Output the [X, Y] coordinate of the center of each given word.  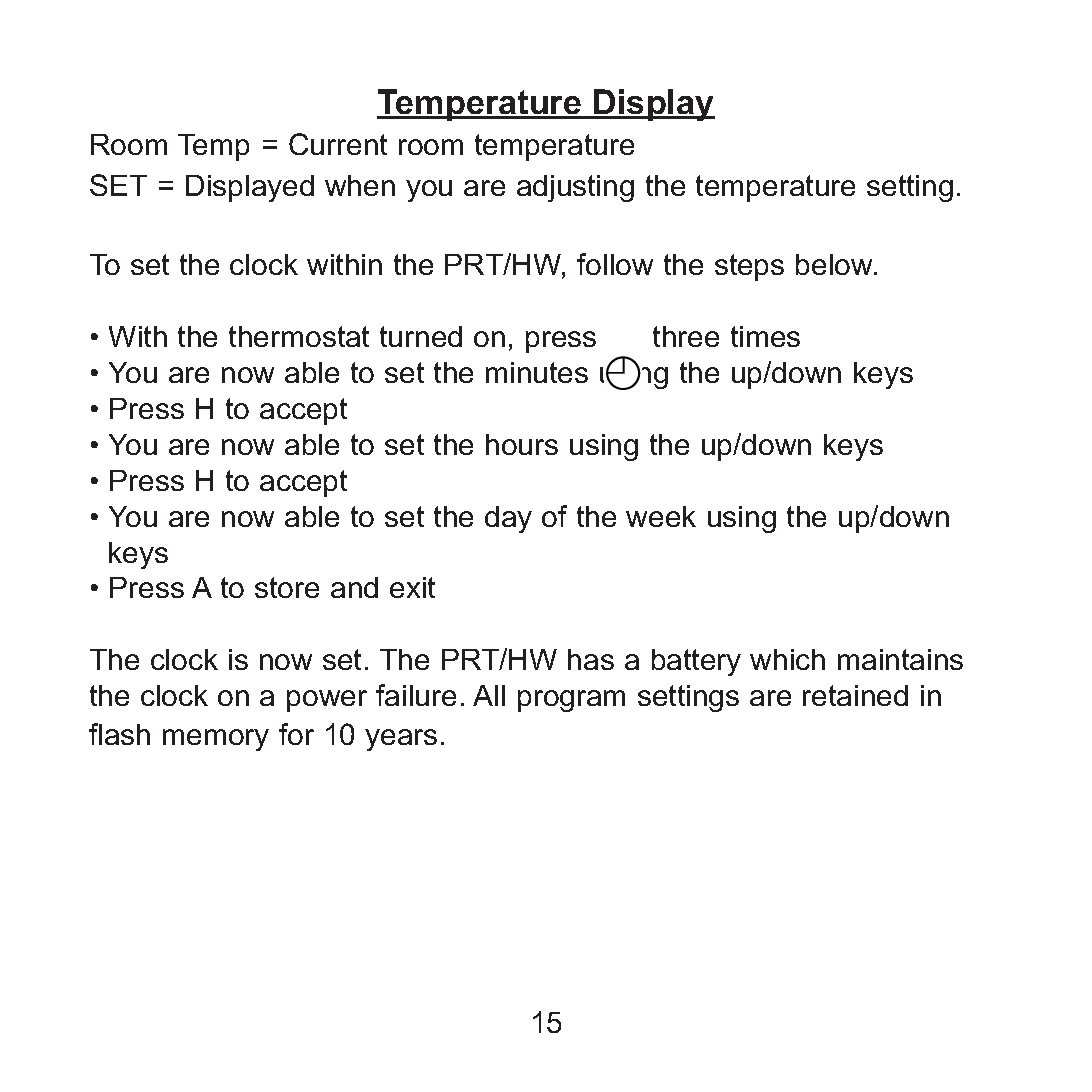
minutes [537, 372]
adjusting [575, 188]
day [508, 519]
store [287, 587]
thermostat [299, 336]
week [661, 516]
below [835, 264]
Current [338, 144]
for [296, 734]
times [765, 336]
